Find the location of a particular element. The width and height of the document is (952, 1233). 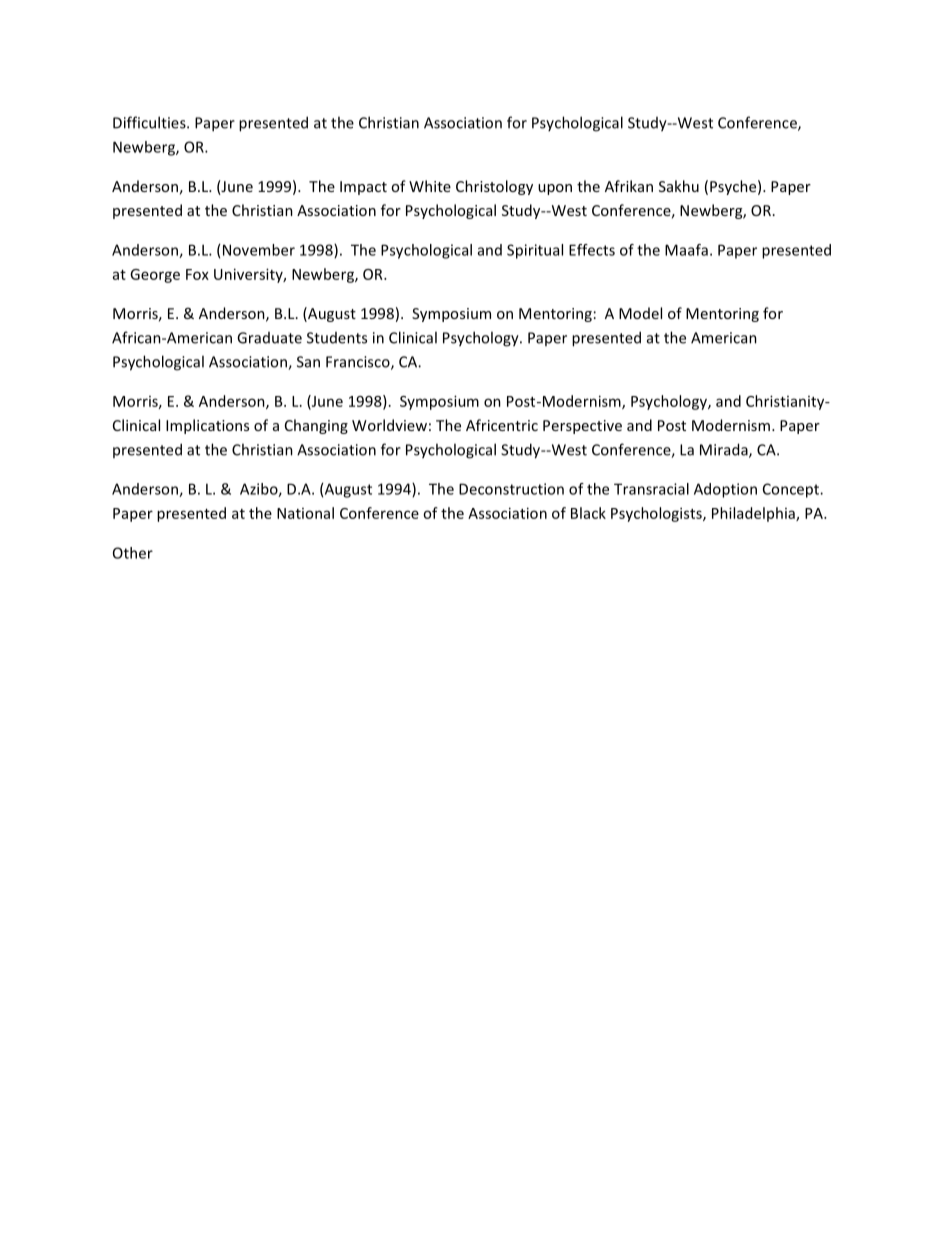

Other is located at coordinates (133, 553).
